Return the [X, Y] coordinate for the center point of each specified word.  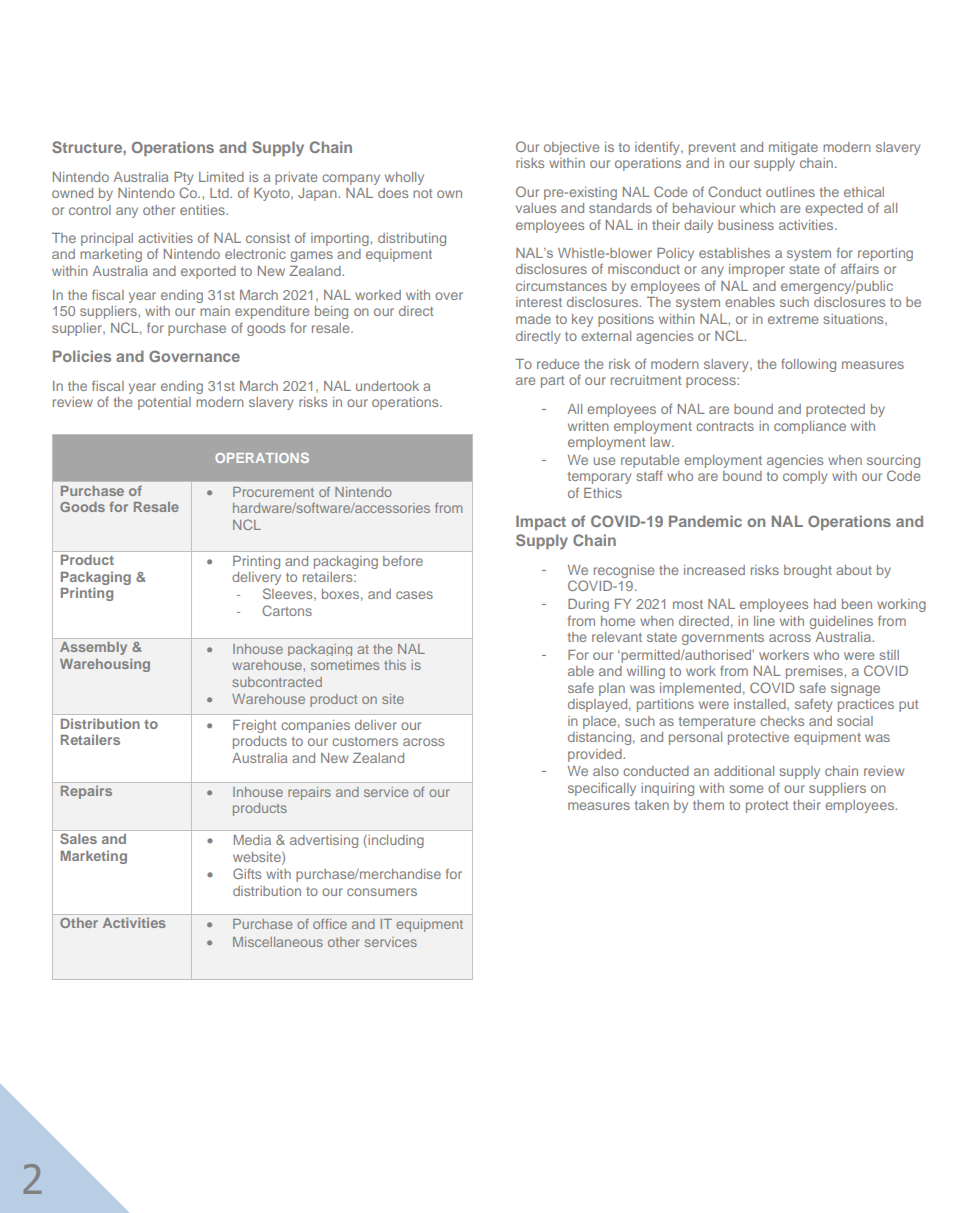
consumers [382, 892]
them [708, 805]
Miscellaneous [278, 942]
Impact [541, 522]
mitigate [793, 148]
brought [808, 571]
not [422, 193]
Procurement [273, 492]
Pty [183, 178]
